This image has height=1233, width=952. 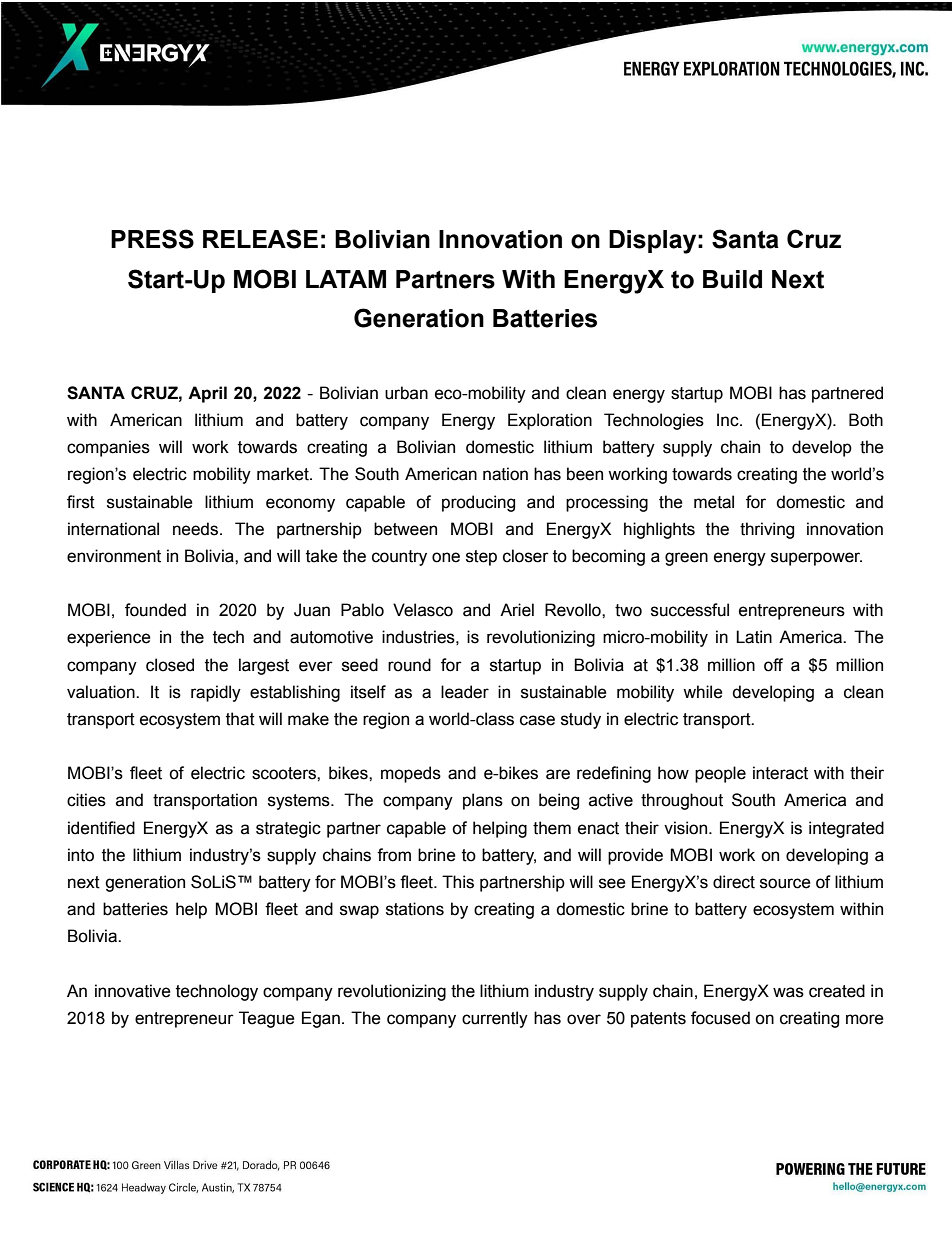 What do you see at coordinates (729, 420) in the image?
I see `Inc` at bounding box center [729, 420].
